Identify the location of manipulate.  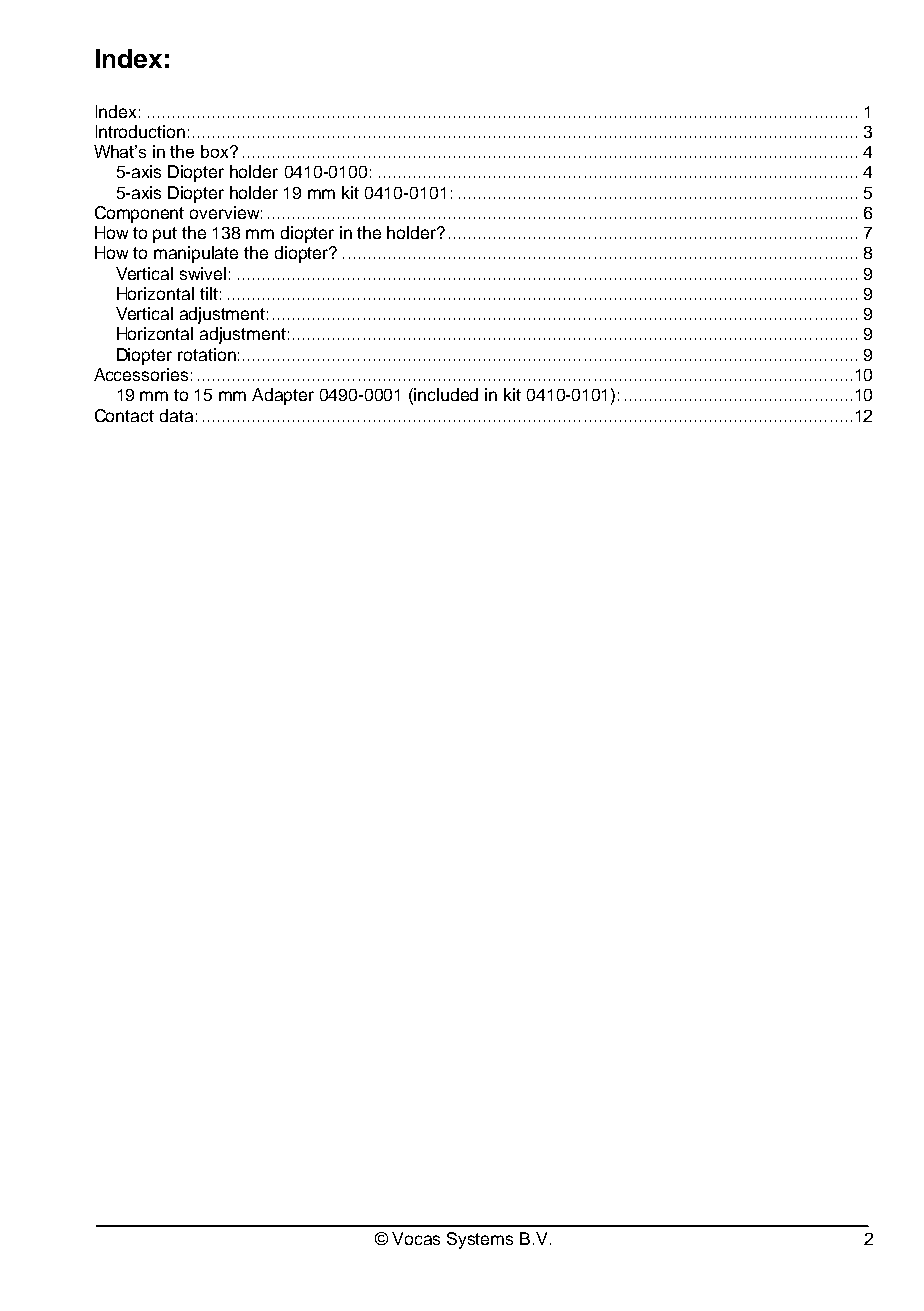
(196, 254).
